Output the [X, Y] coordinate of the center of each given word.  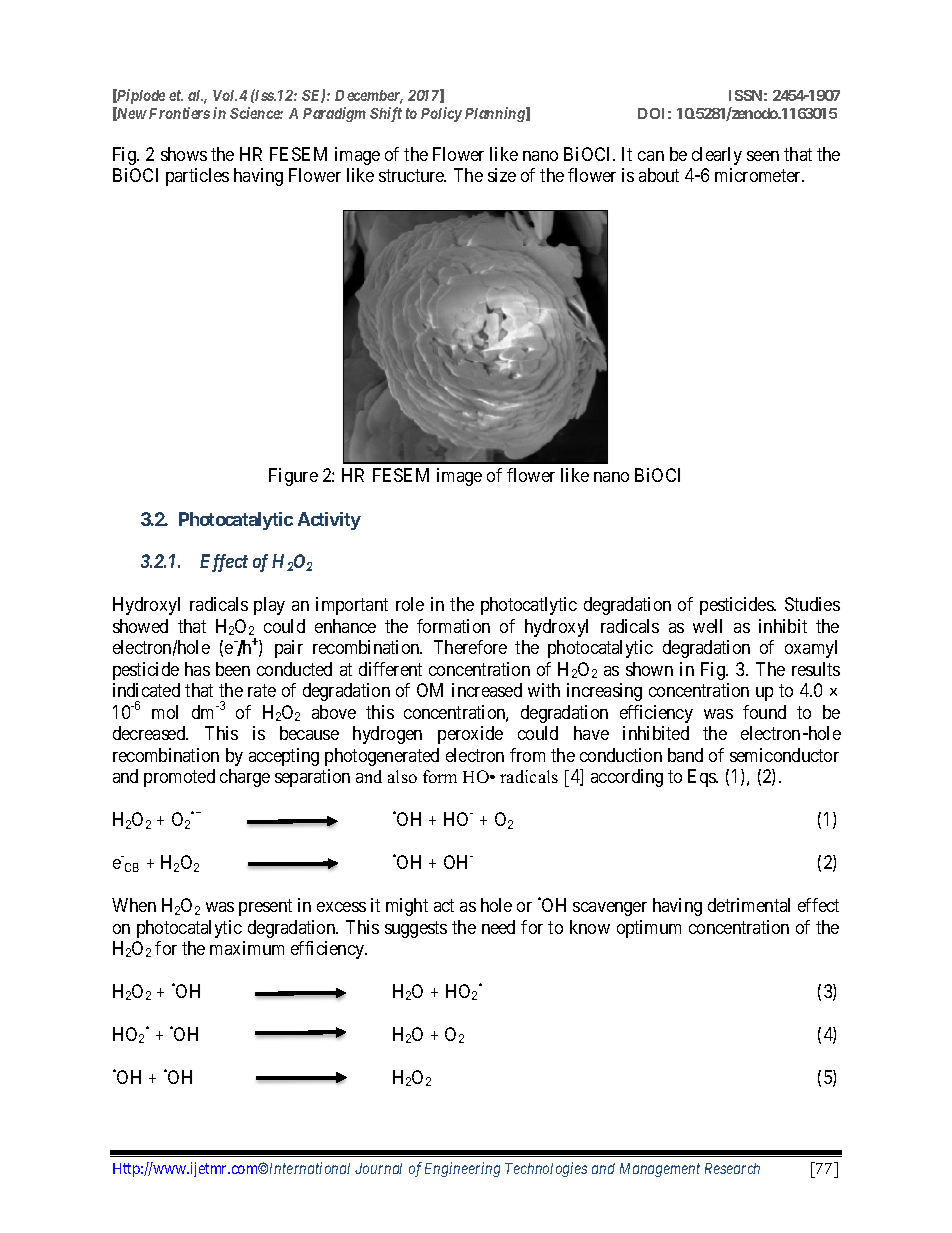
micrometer [759, 175]
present [265, 907]
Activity [329, 521]
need [498, 927]
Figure [293, 477]
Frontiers [179, 113]
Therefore [470, 647]
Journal [378, 1168]
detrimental [749, 905]
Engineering [462, 1169]
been [233, 669]
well [707, 626]
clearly [717, 156]
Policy [441, 114]
